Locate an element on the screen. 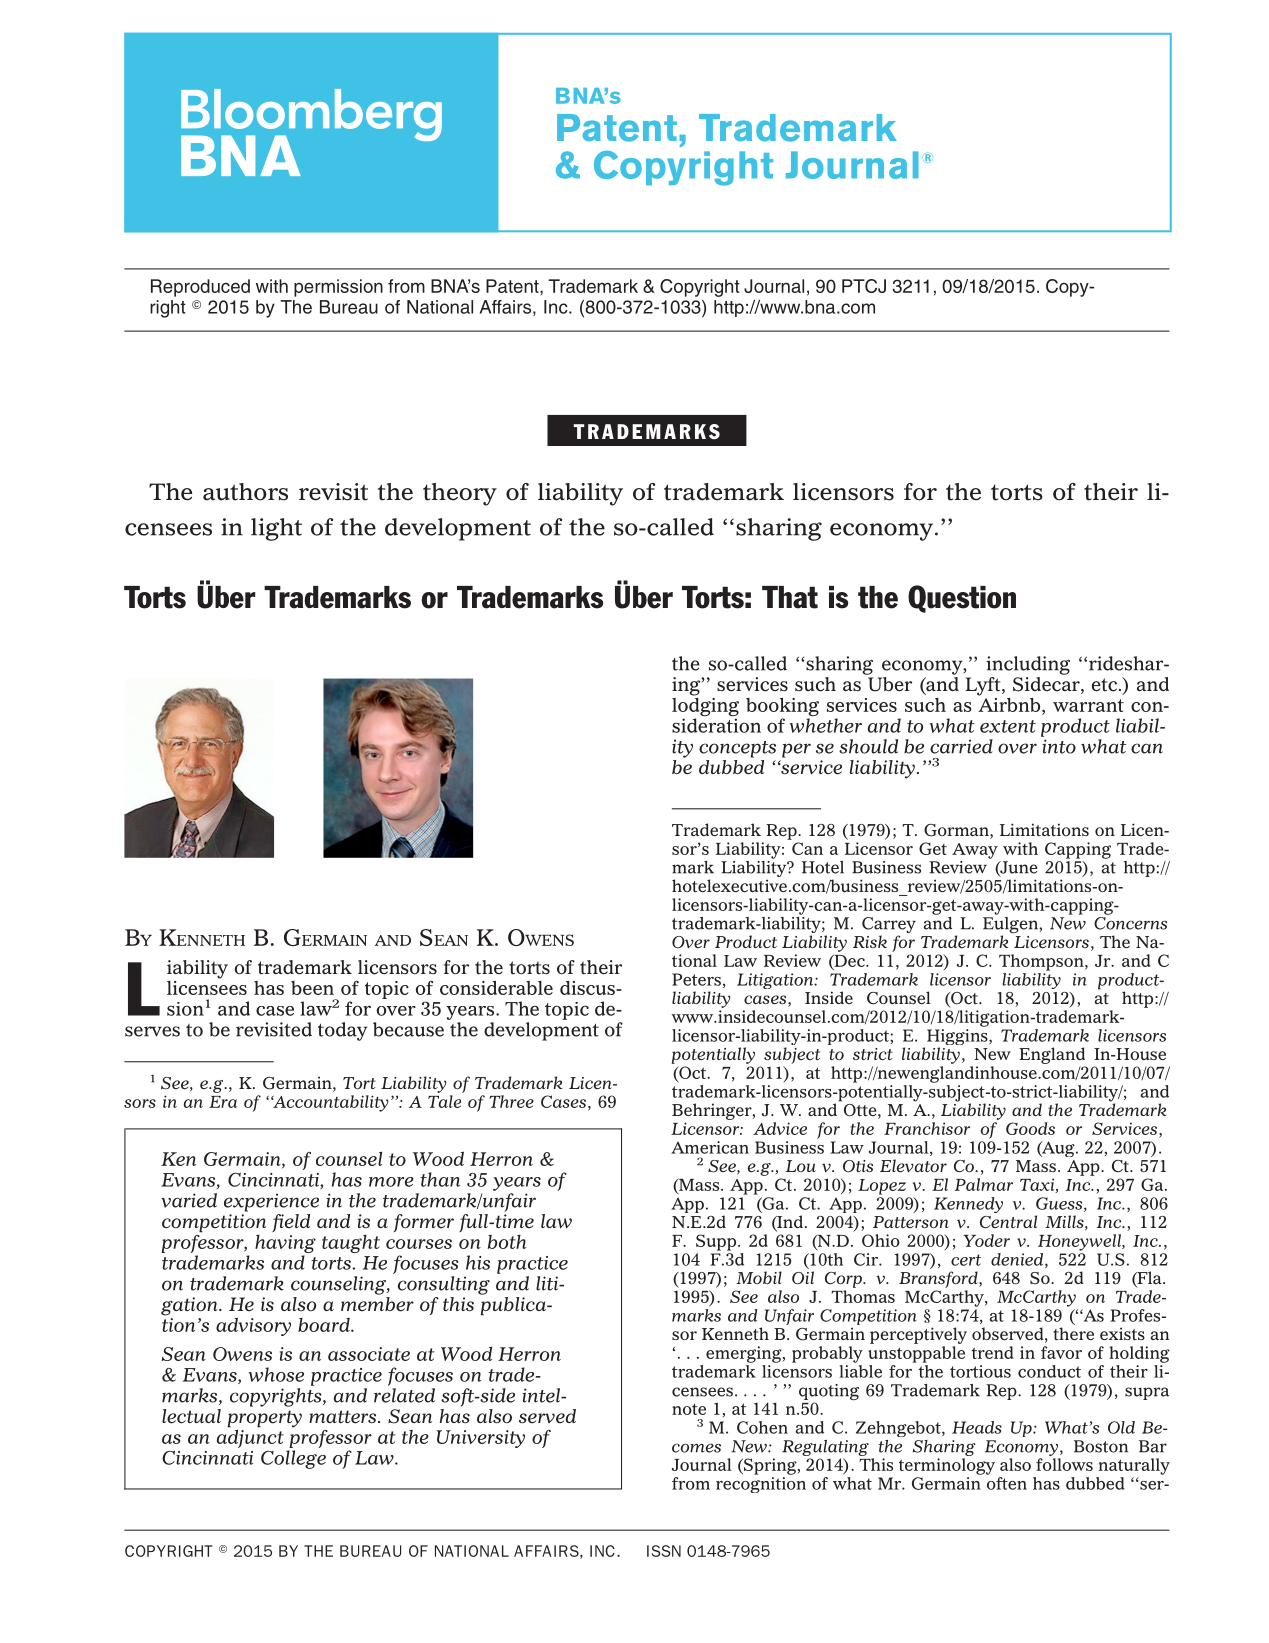 This screenshot has width=1269, height=1643. That is located at coordinates (790, 597).
